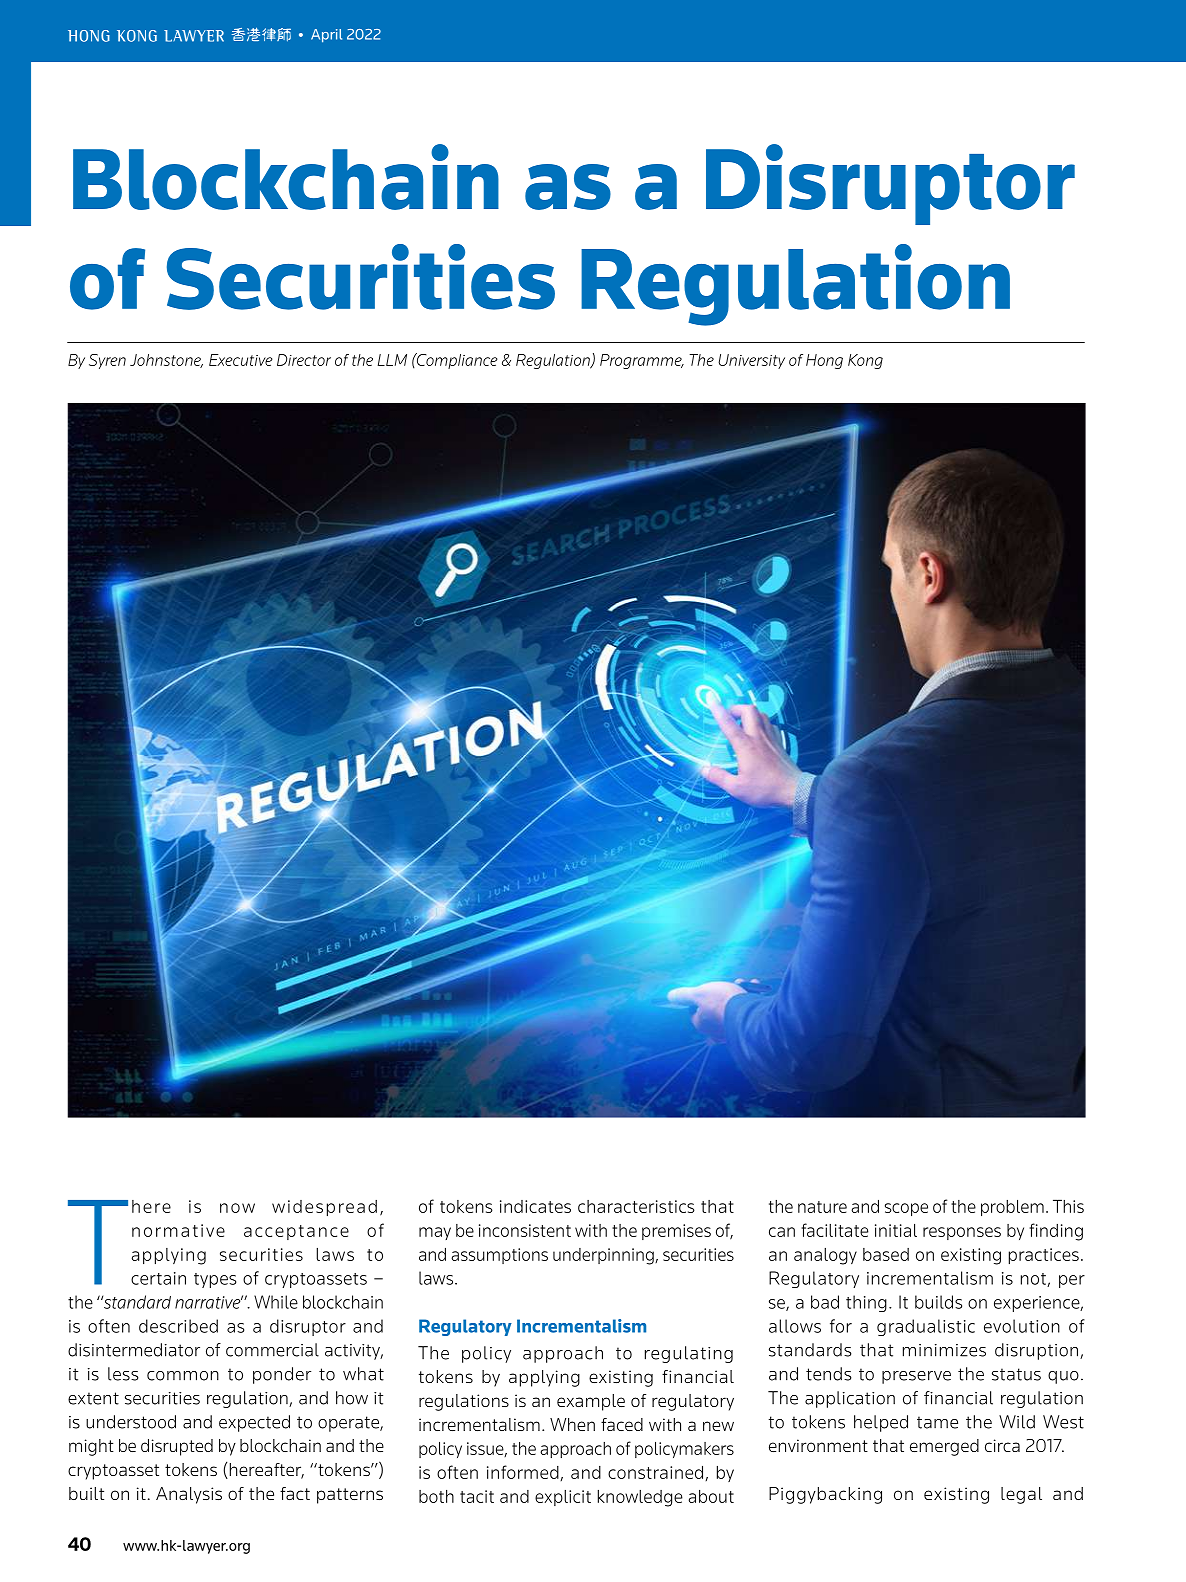 This image has width=1186, height=1582. Describe the element at coordinates (906, 1210) in the image. I see `scope` at that location.
